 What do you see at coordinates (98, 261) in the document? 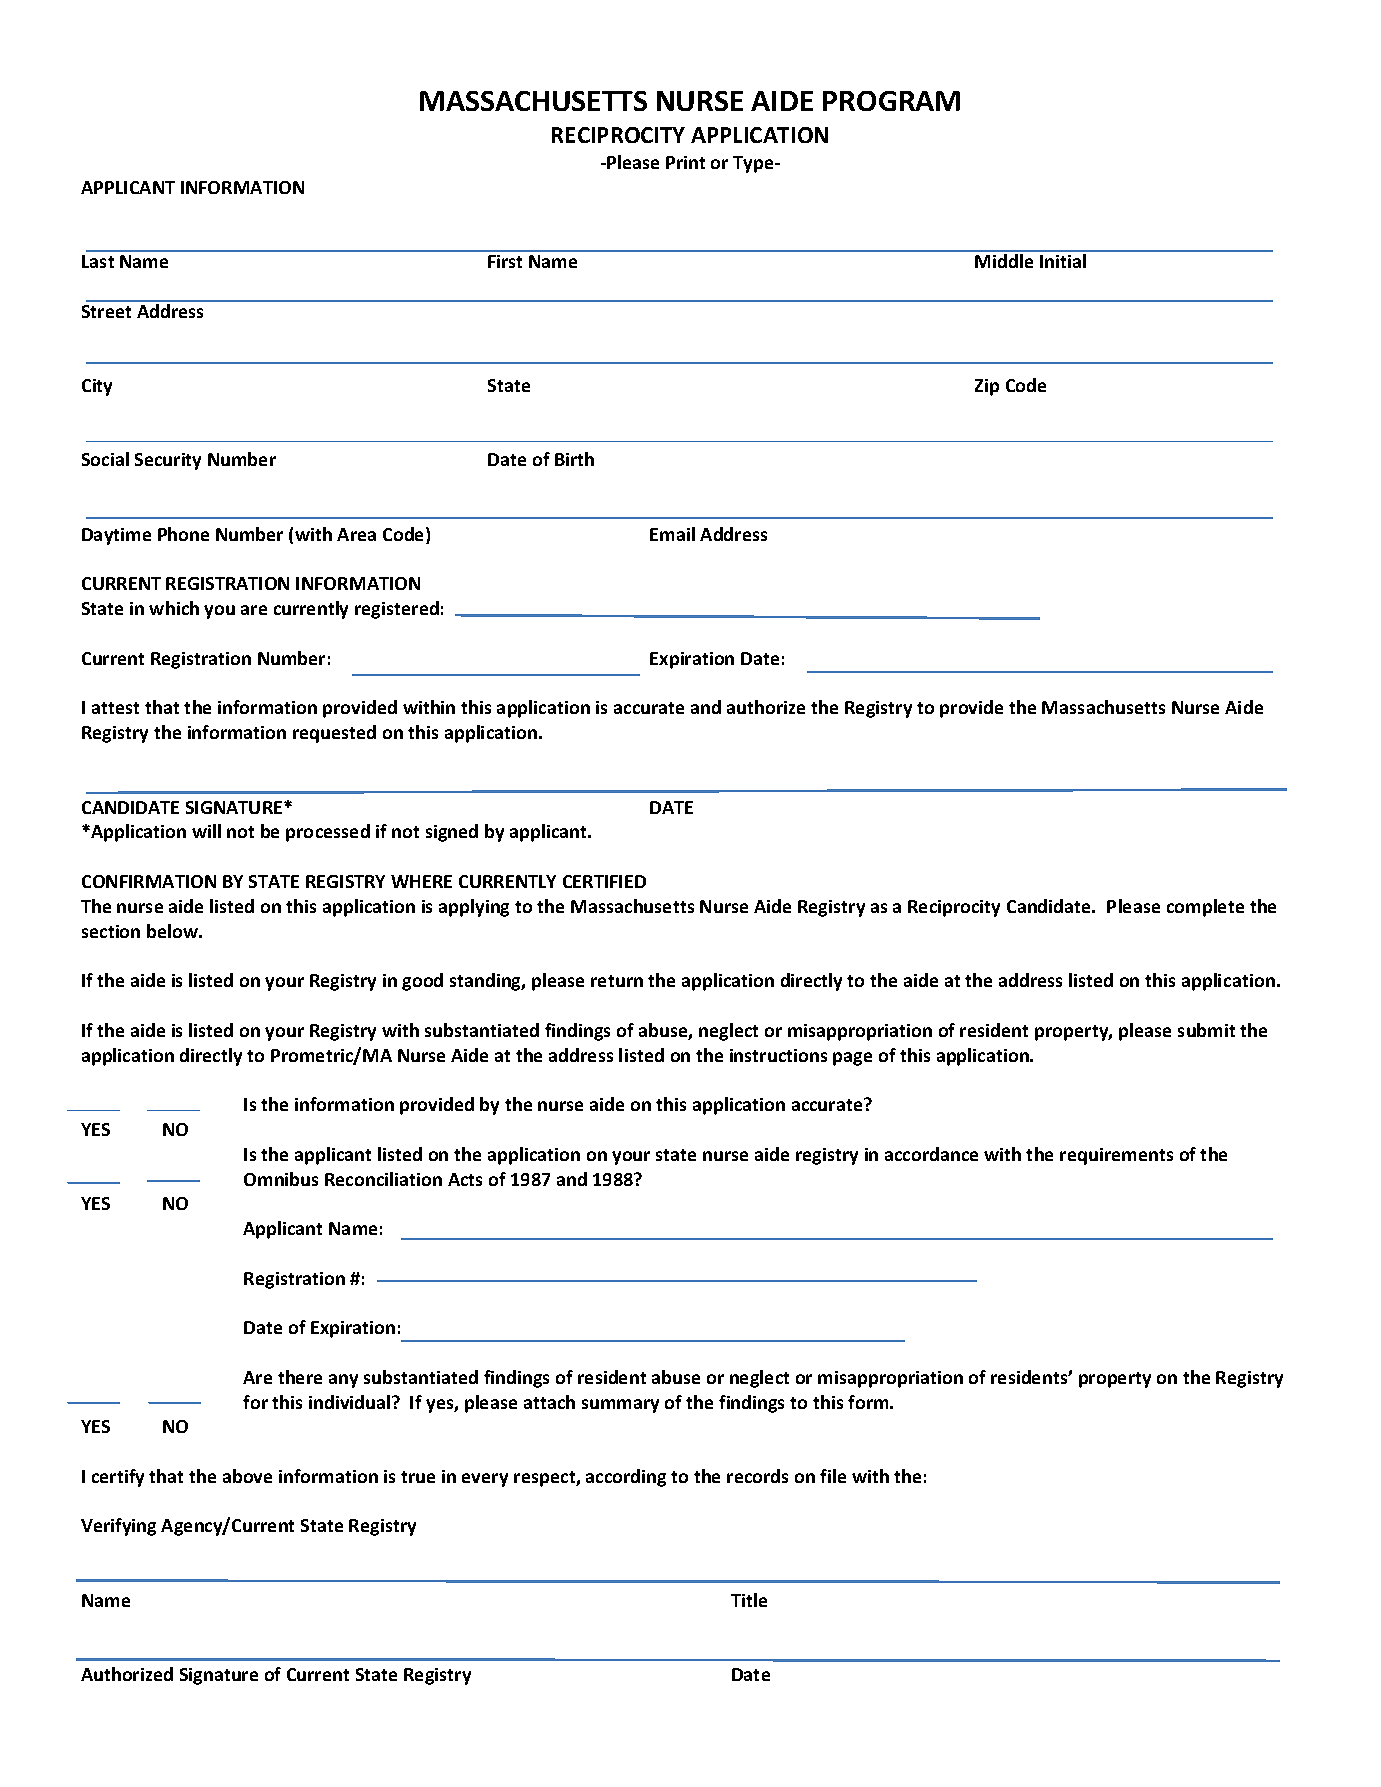
I see `Last` at bounding box center [98, 261].
